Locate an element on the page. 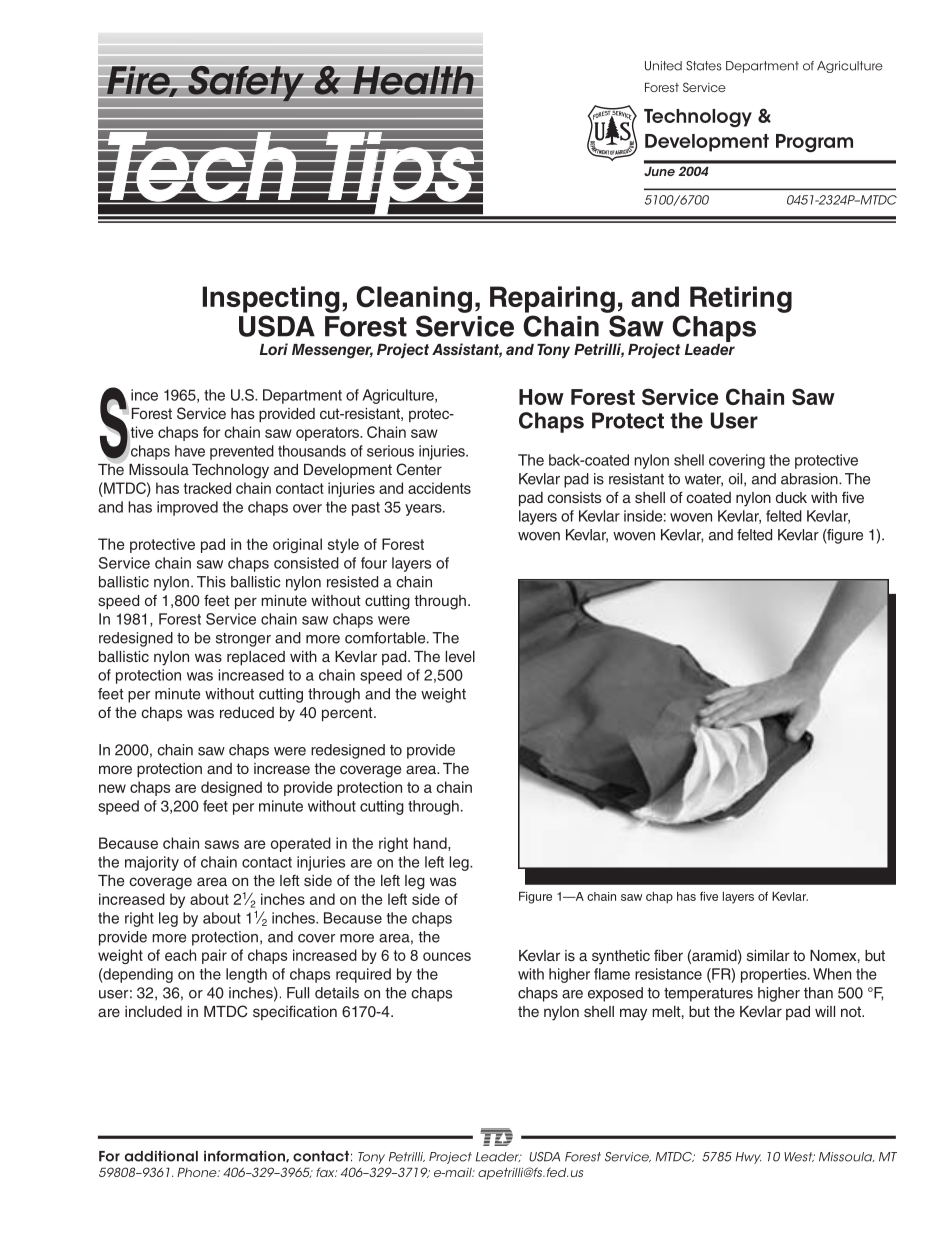 Image resolution: width=952 pixels, height=1233 pixels. have is located at coordinates (190, 451).
